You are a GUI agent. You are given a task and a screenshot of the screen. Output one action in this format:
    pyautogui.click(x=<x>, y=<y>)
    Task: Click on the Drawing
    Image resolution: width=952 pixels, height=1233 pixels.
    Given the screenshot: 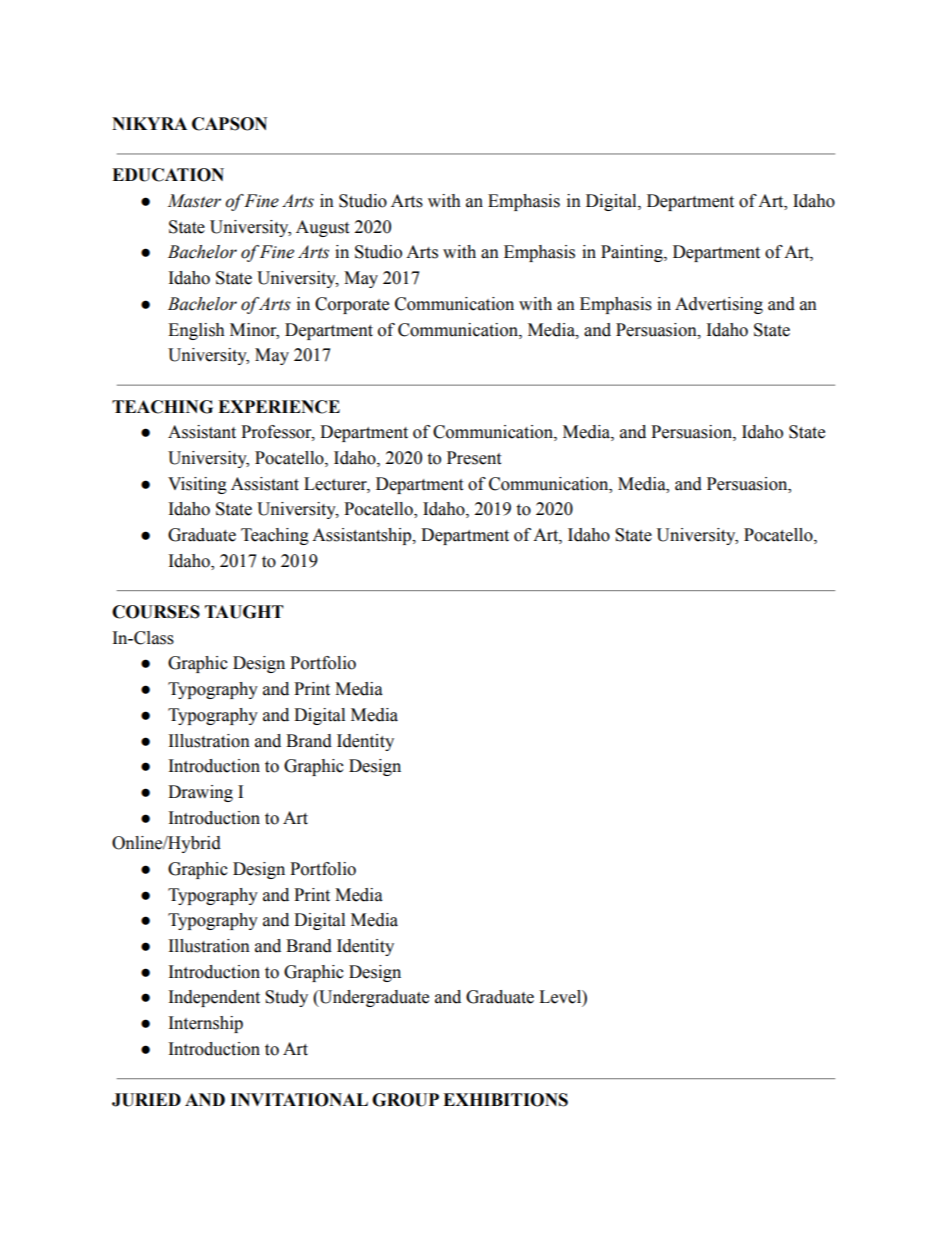 What is the action you would take?
    pyautogui.click(x=200, y=793)
